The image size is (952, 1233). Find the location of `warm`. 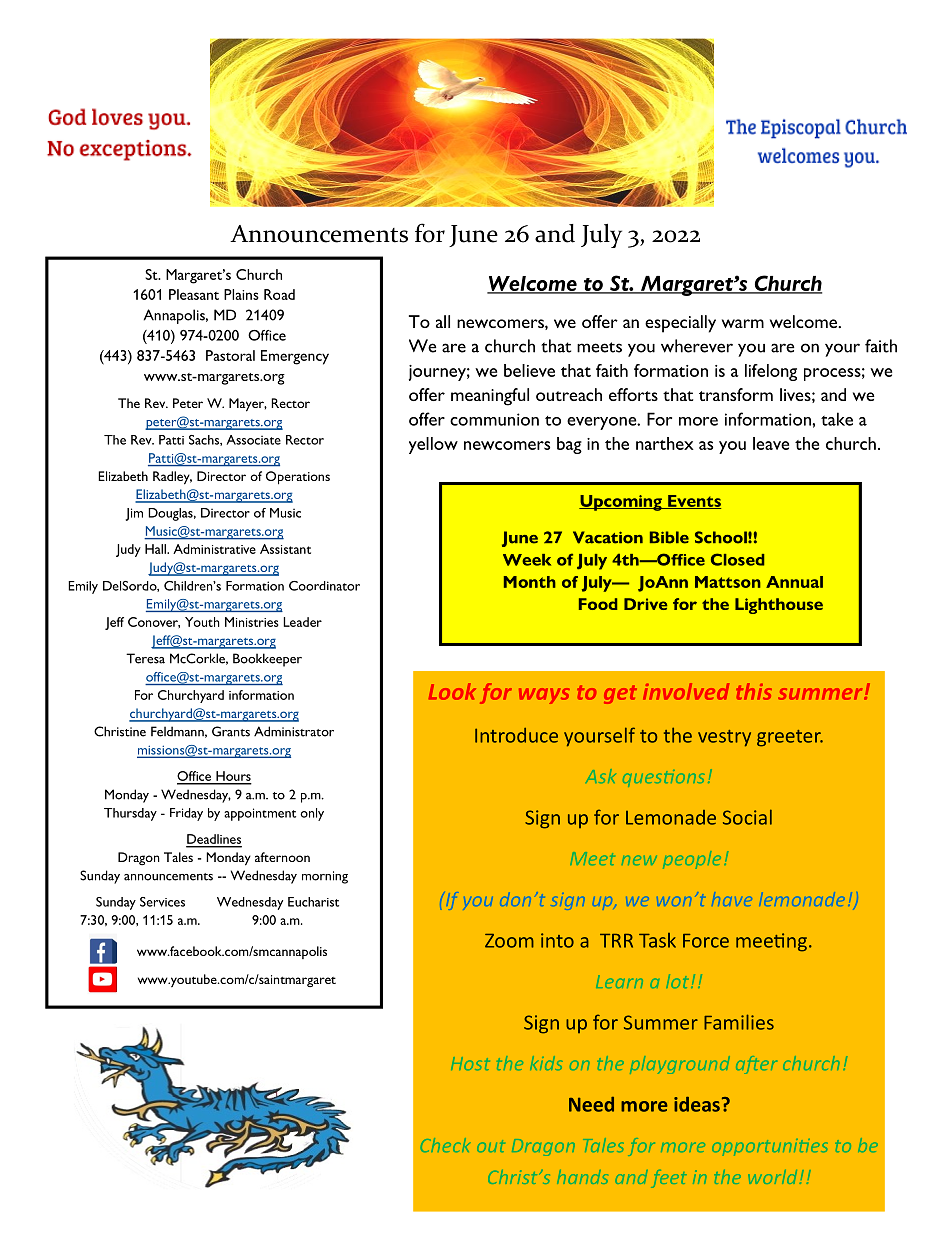

warm is located at coordinates (743, 323).
